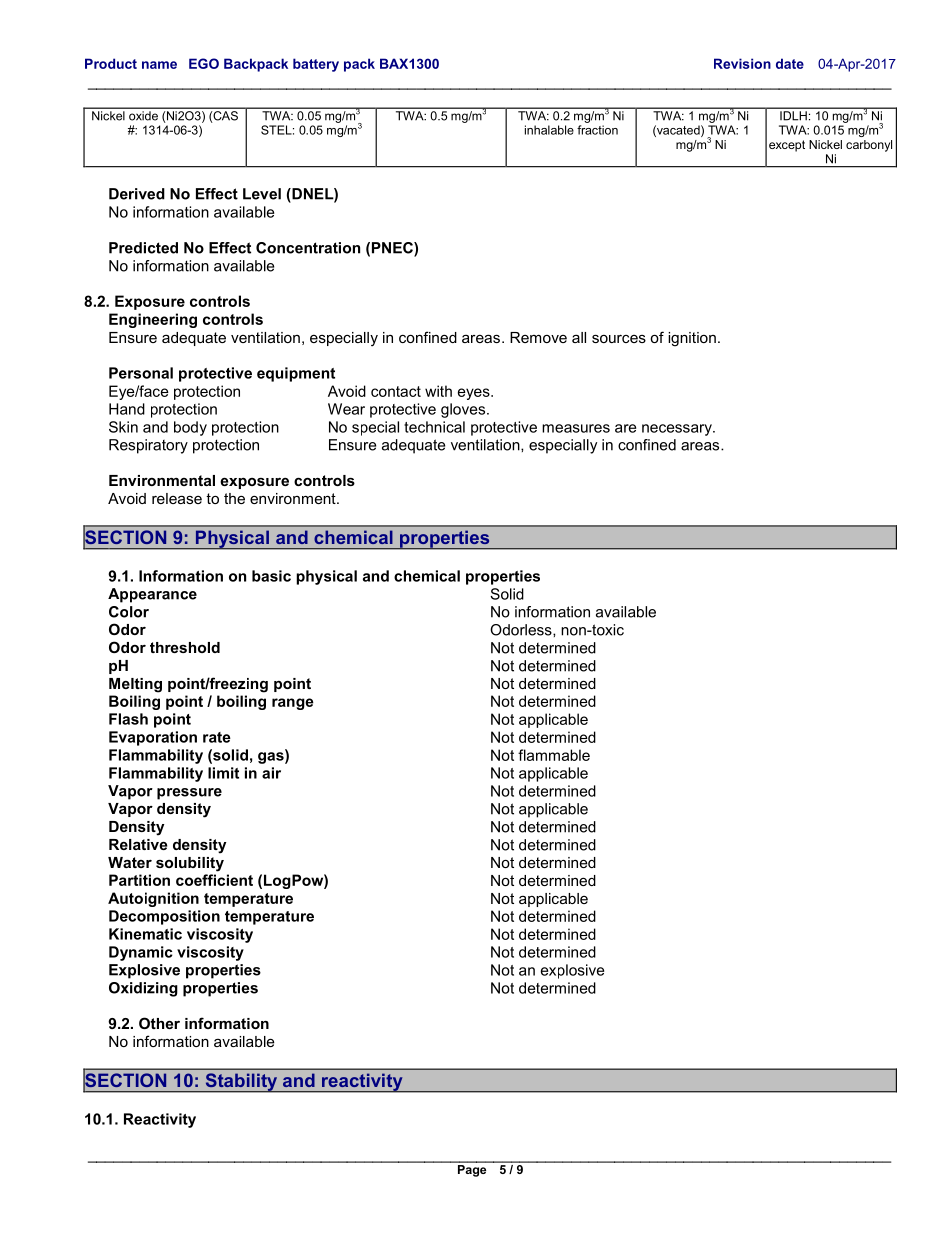 This screenshot has height=1233, width=952. I want to click on technical, so click(434, 427).
